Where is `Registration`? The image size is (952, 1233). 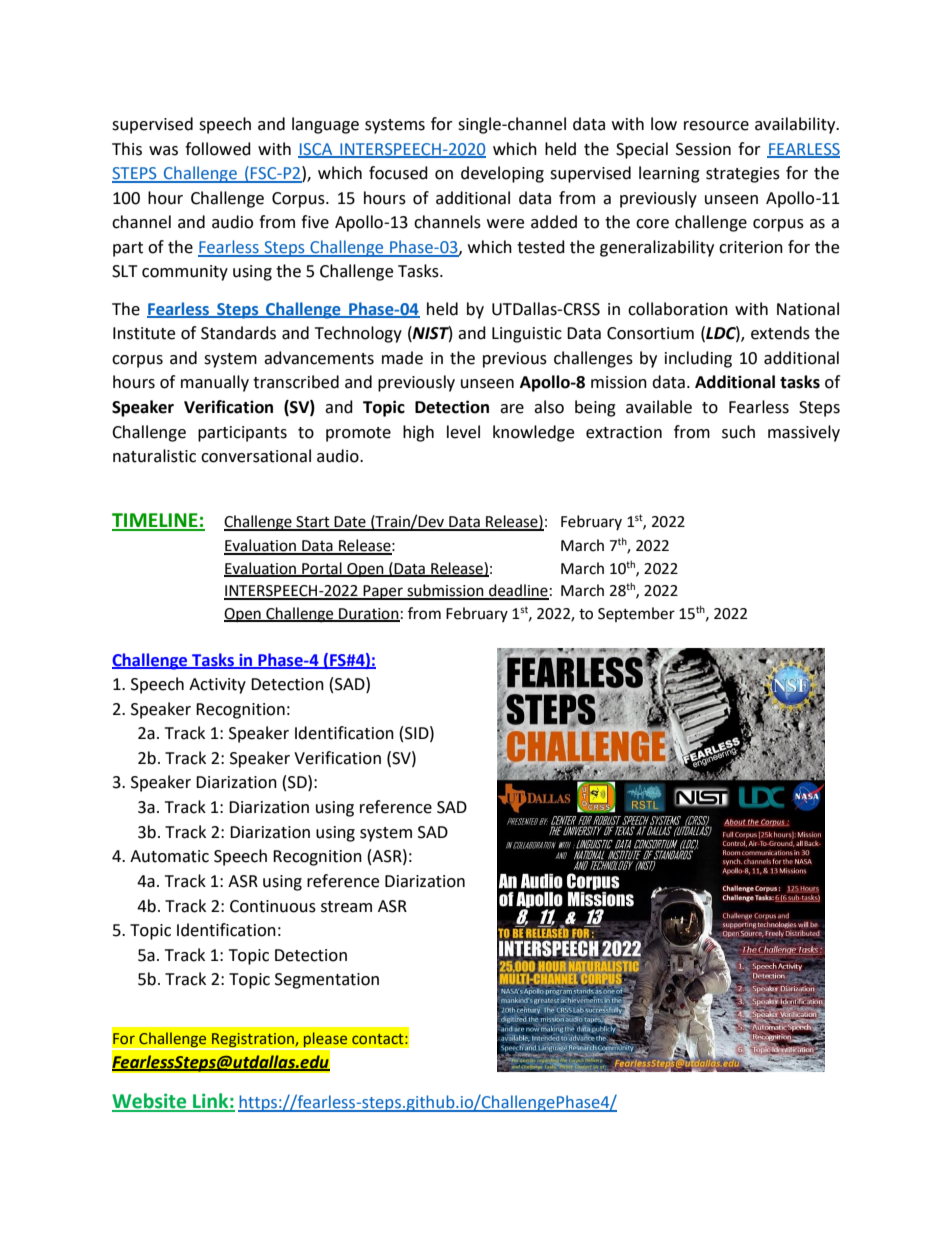
Registration is located at coordinates (253, 1041).
